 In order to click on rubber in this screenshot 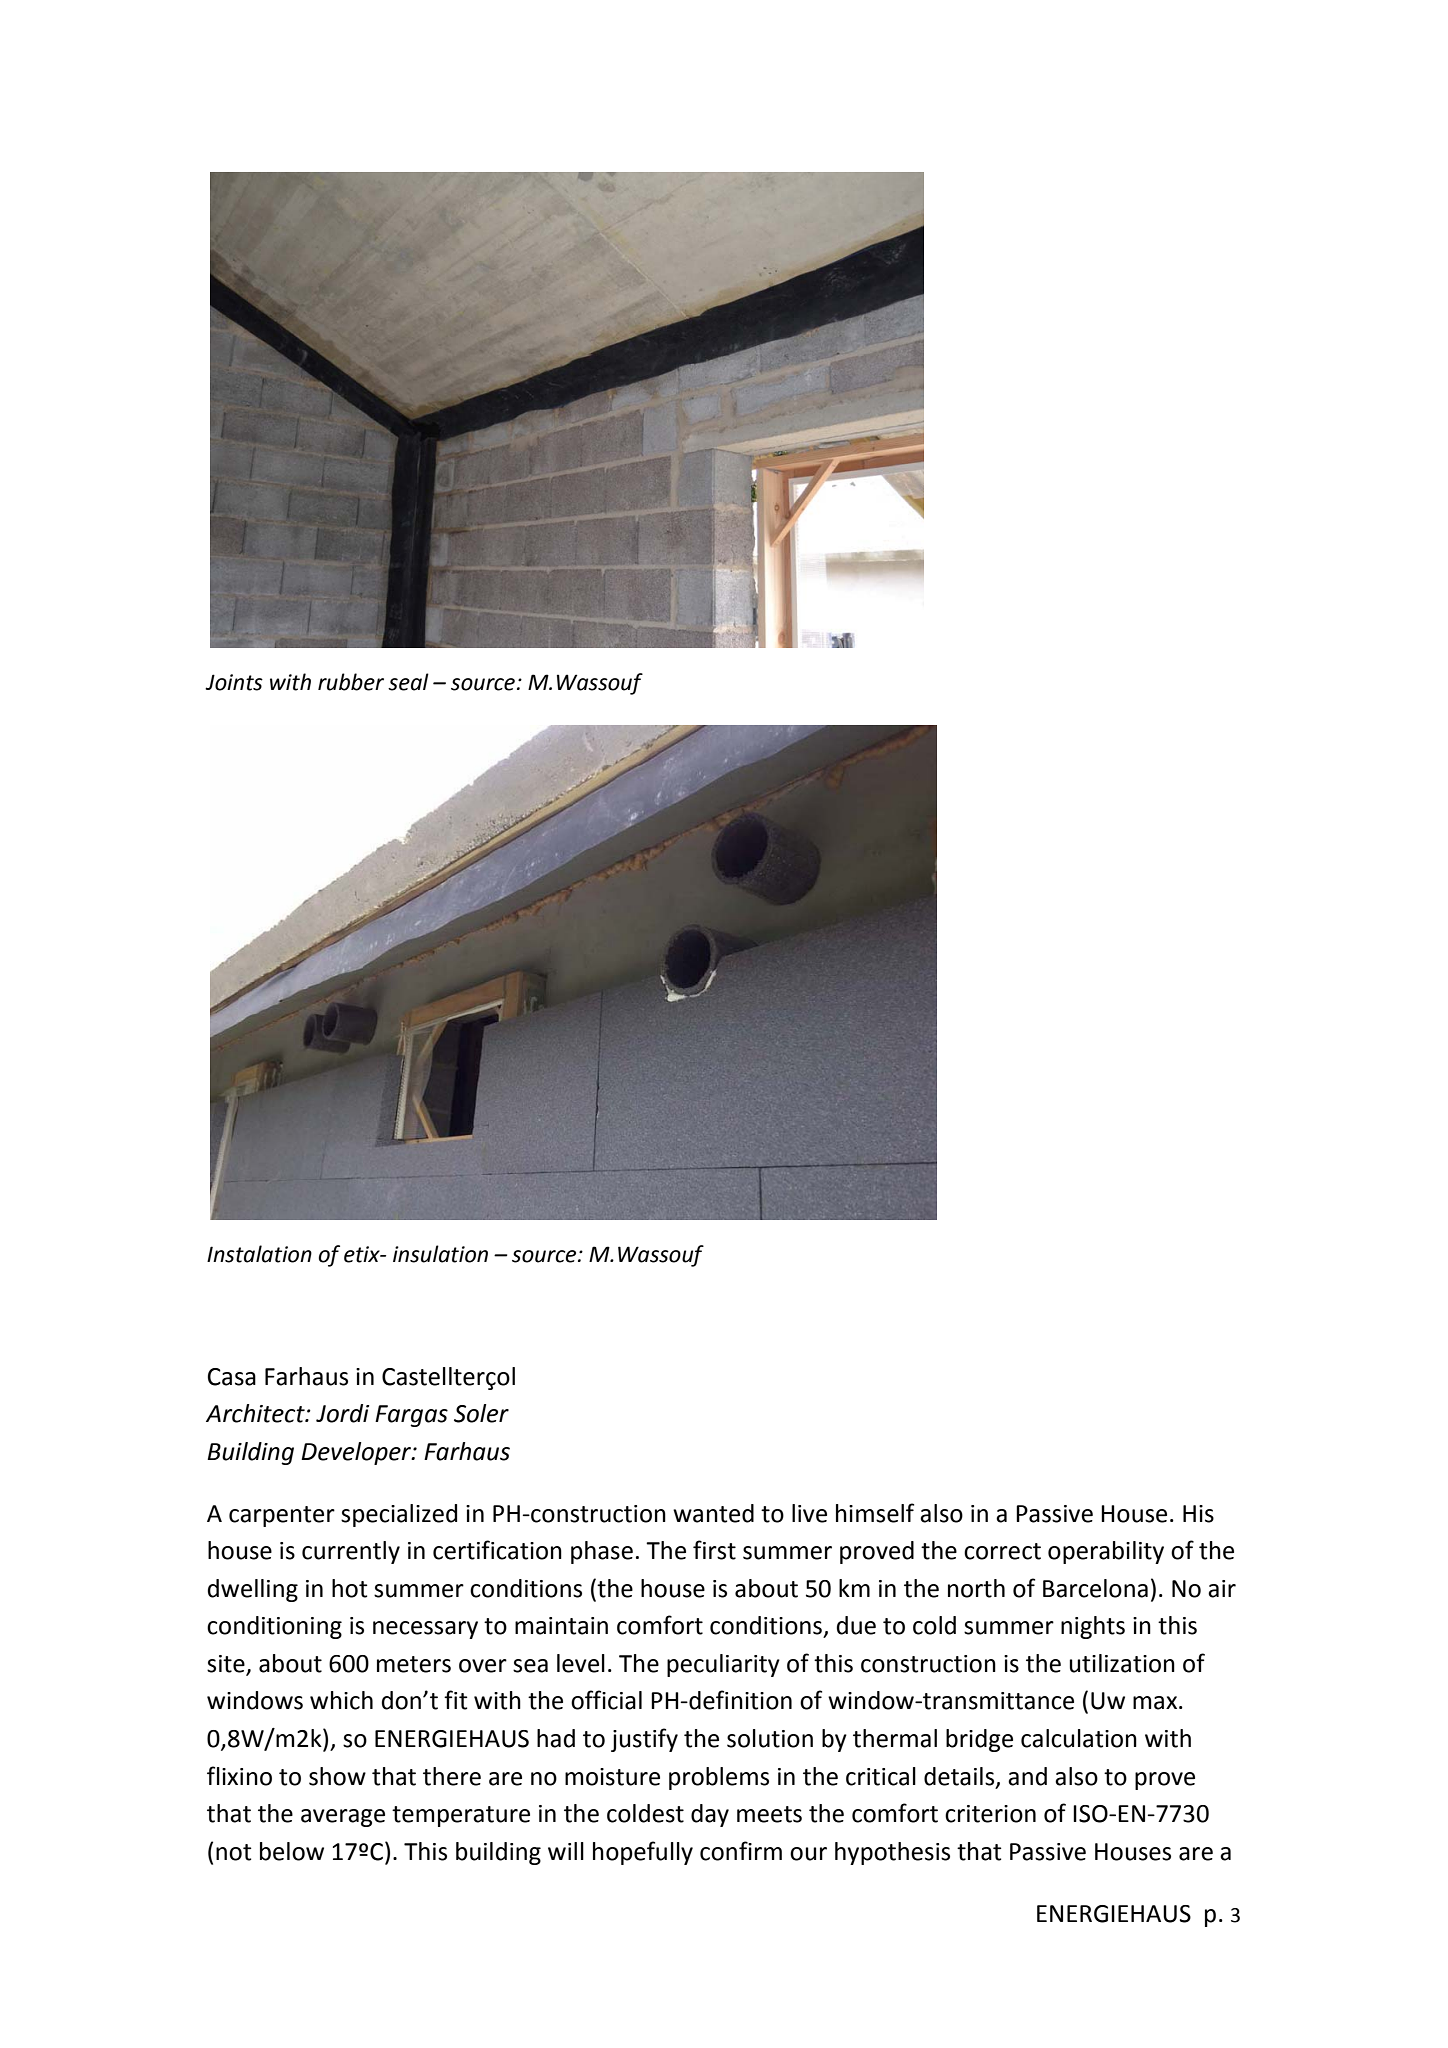, I will do `click(351, 682)`.
